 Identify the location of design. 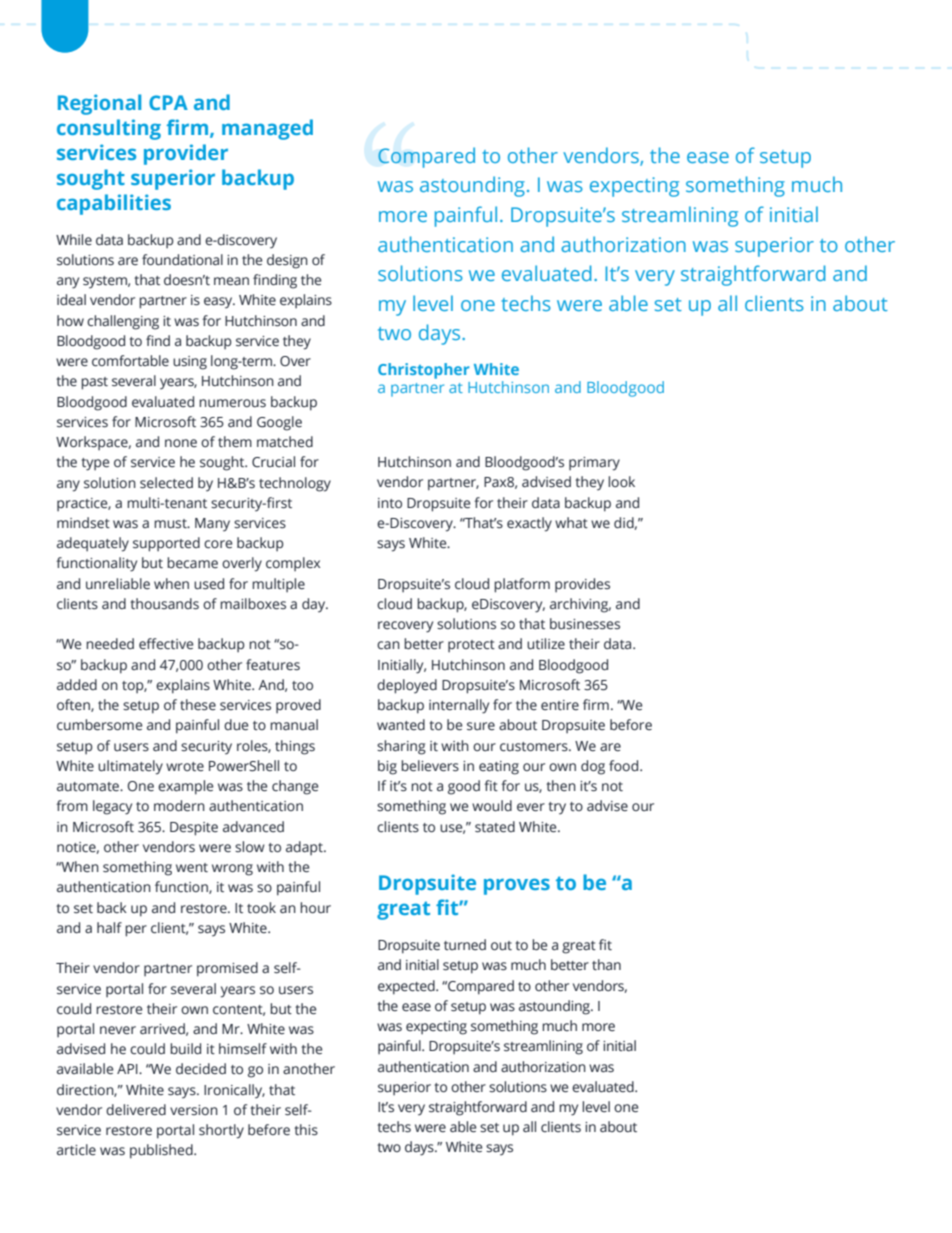
(287, 261).
